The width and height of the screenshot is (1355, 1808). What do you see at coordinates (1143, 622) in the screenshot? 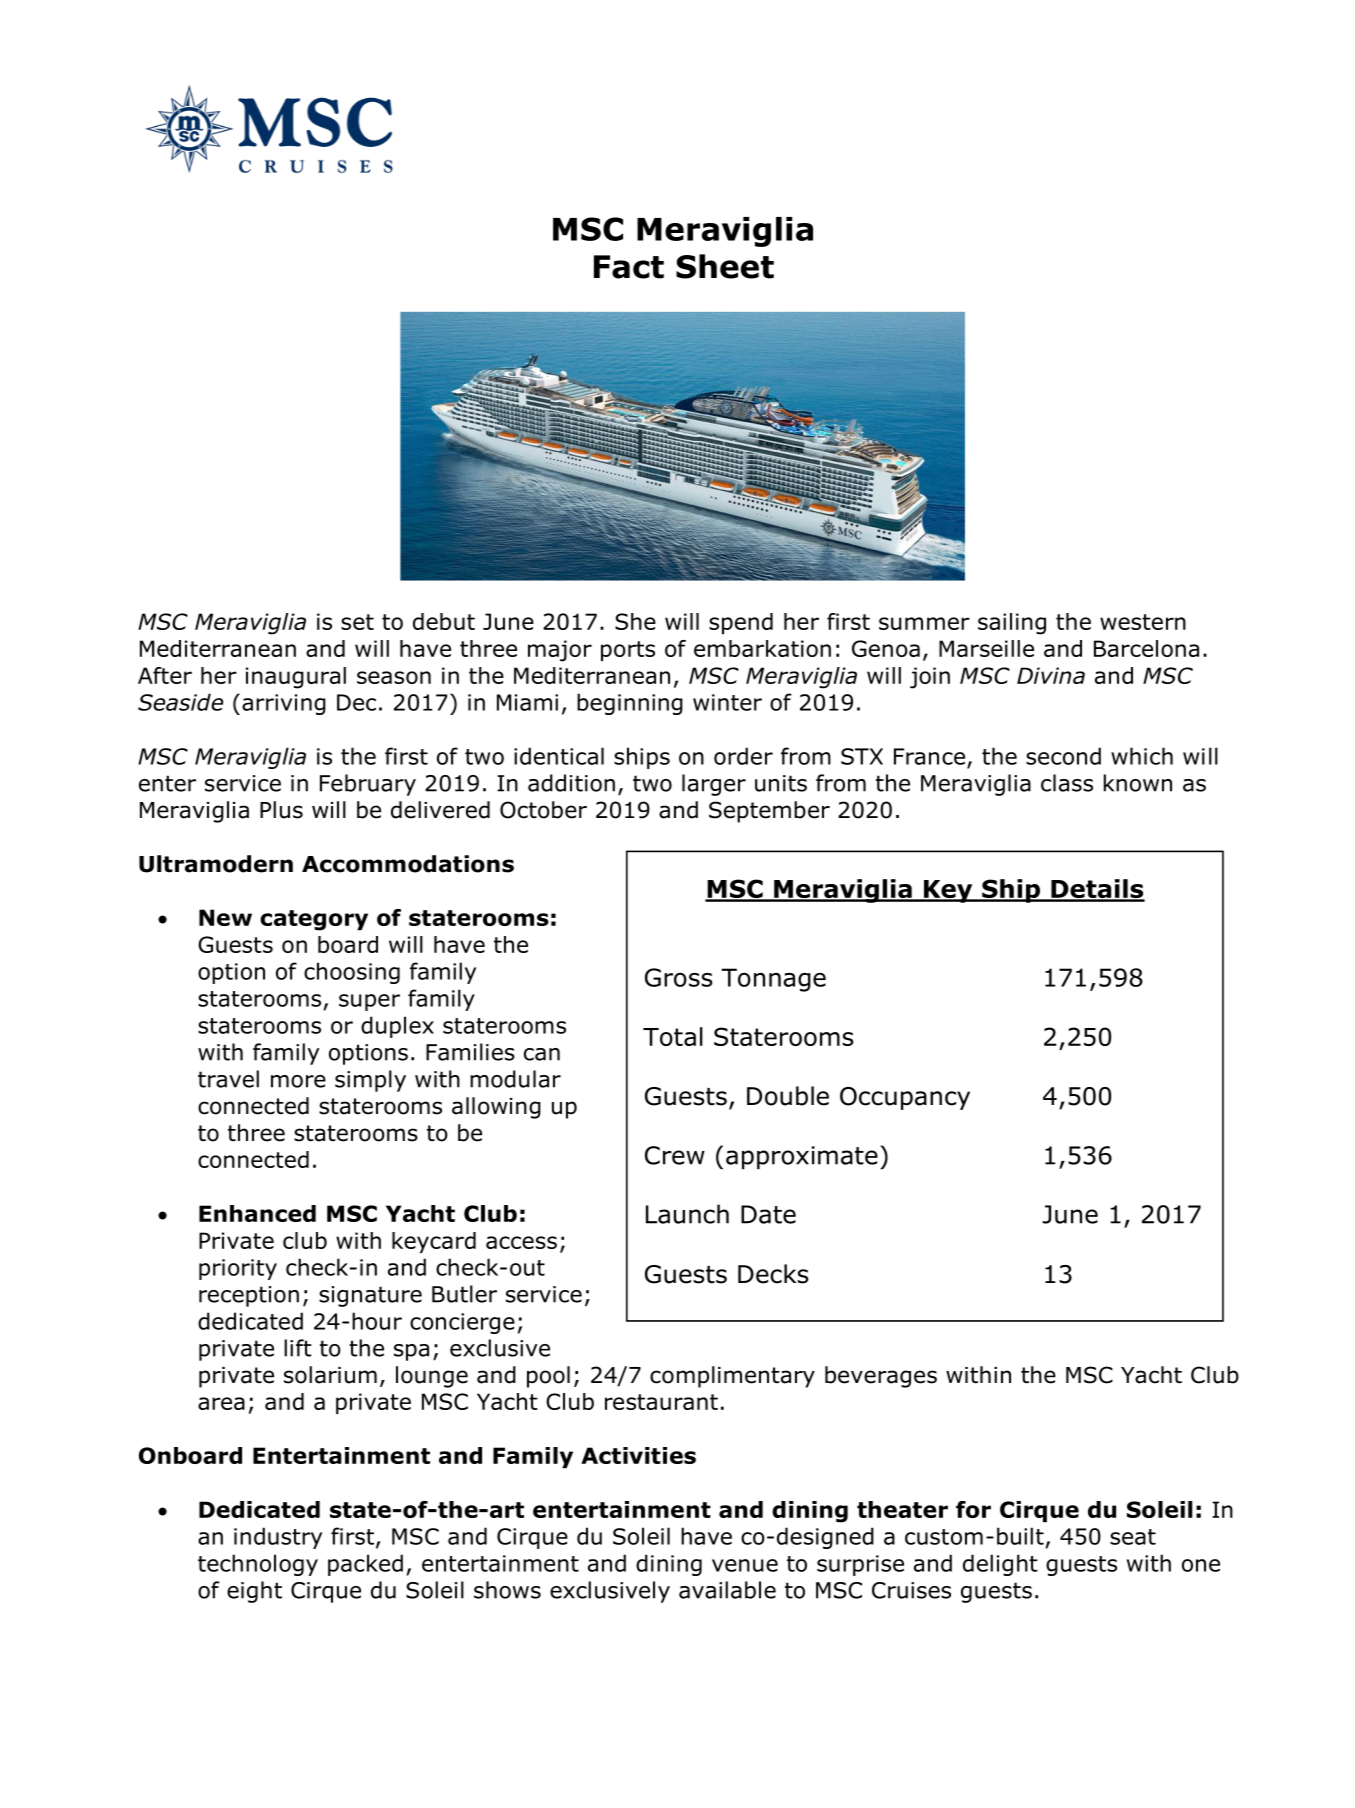
I see `western` at bounding box center [1143, 622].
